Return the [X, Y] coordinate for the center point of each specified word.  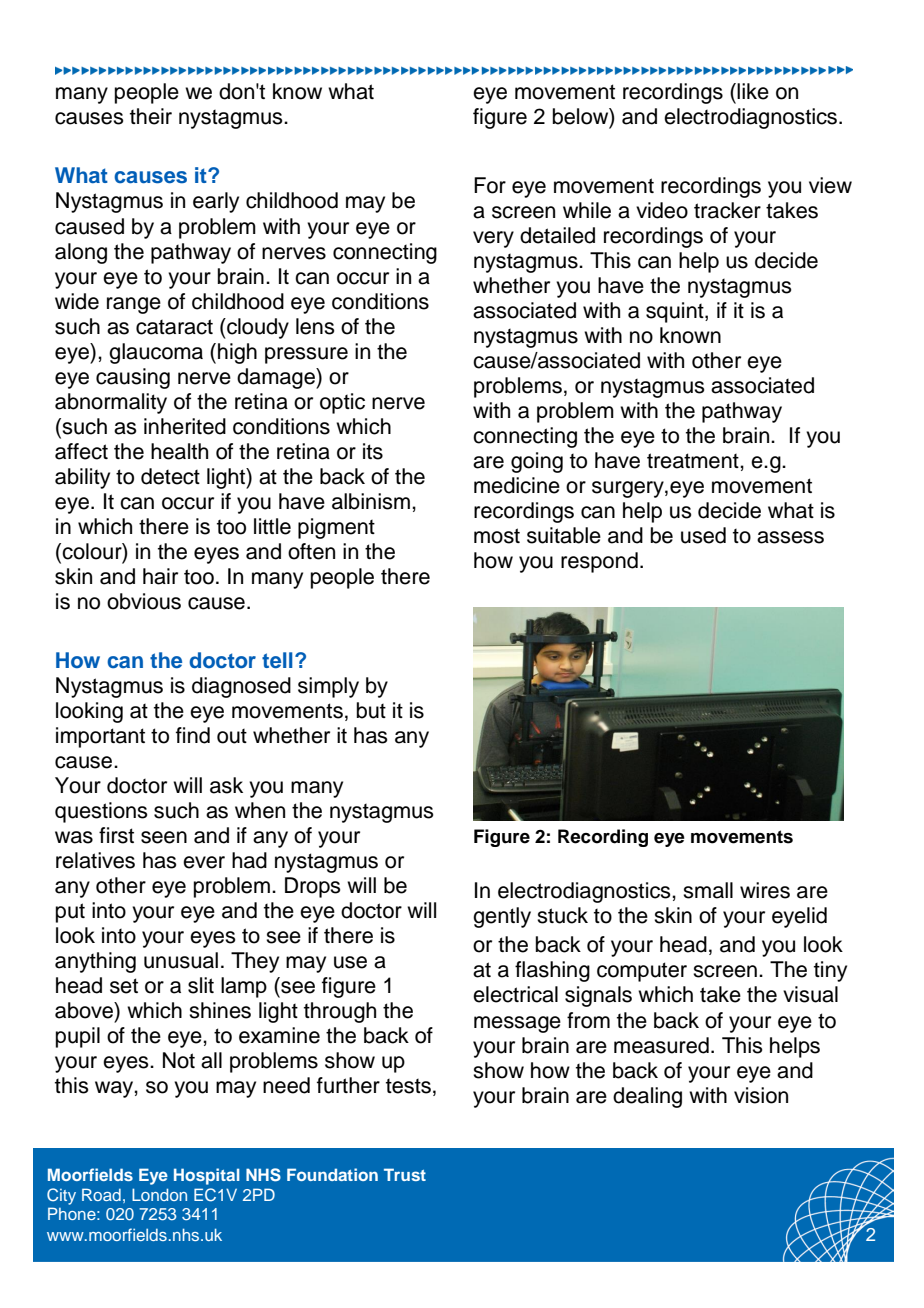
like [753, 91]
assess [790, 537]
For [490, 185]
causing [133, 378]
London [159, 1194]
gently [502, 917]
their [151, 116]
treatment [694, 461]
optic [342, 403]
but [371, 710]
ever [204, 862]
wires [765, 890]
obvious [144, 601]
